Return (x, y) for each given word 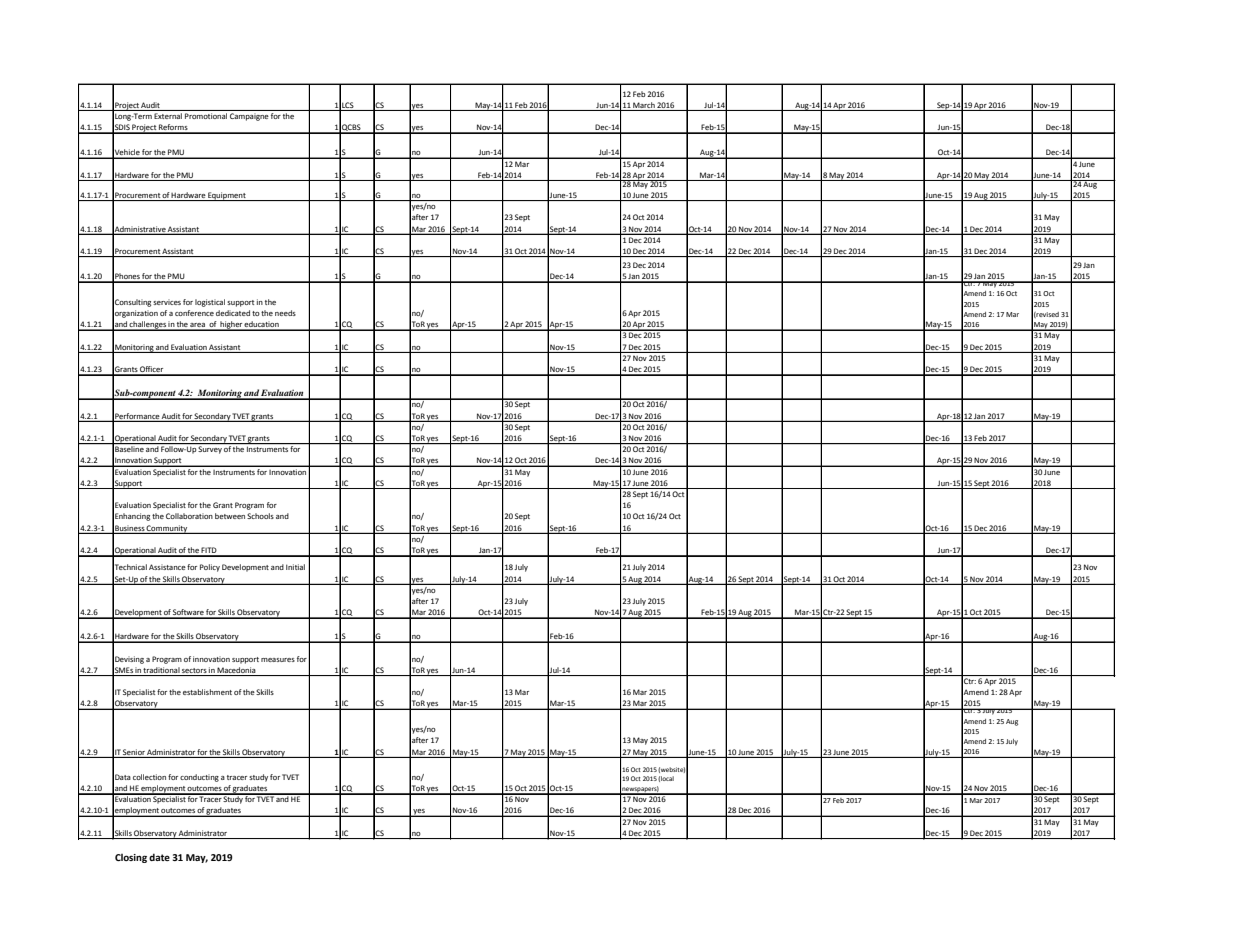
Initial (295, 567)
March (644, 105)
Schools (260, 516)
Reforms (173, 128)
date (159, 857)
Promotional (206, 116)
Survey (210, 450)
